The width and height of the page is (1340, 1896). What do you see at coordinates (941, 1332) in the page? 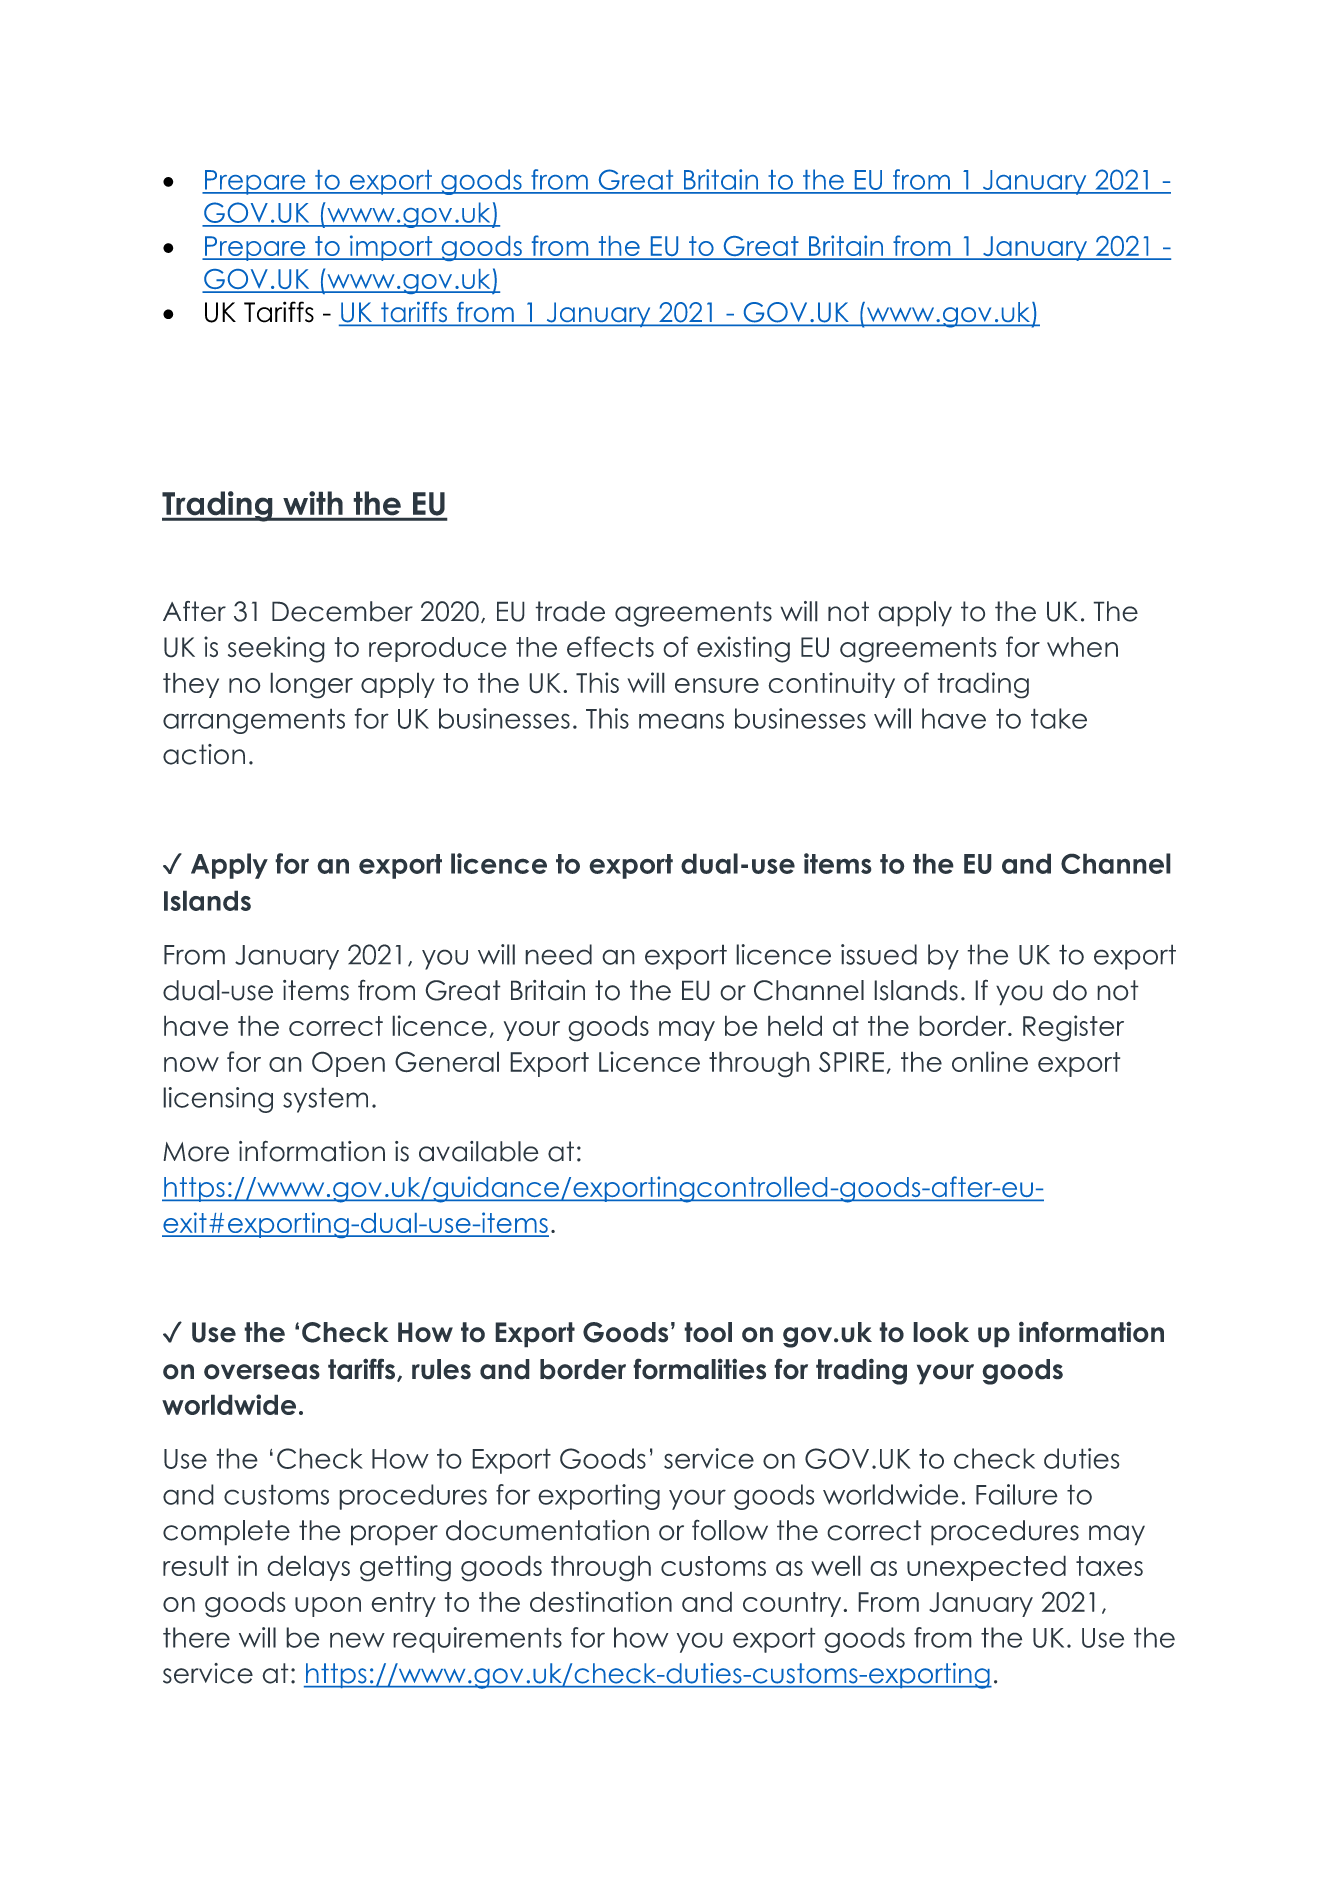
I see `look` at bounding box center [941, 1332].
